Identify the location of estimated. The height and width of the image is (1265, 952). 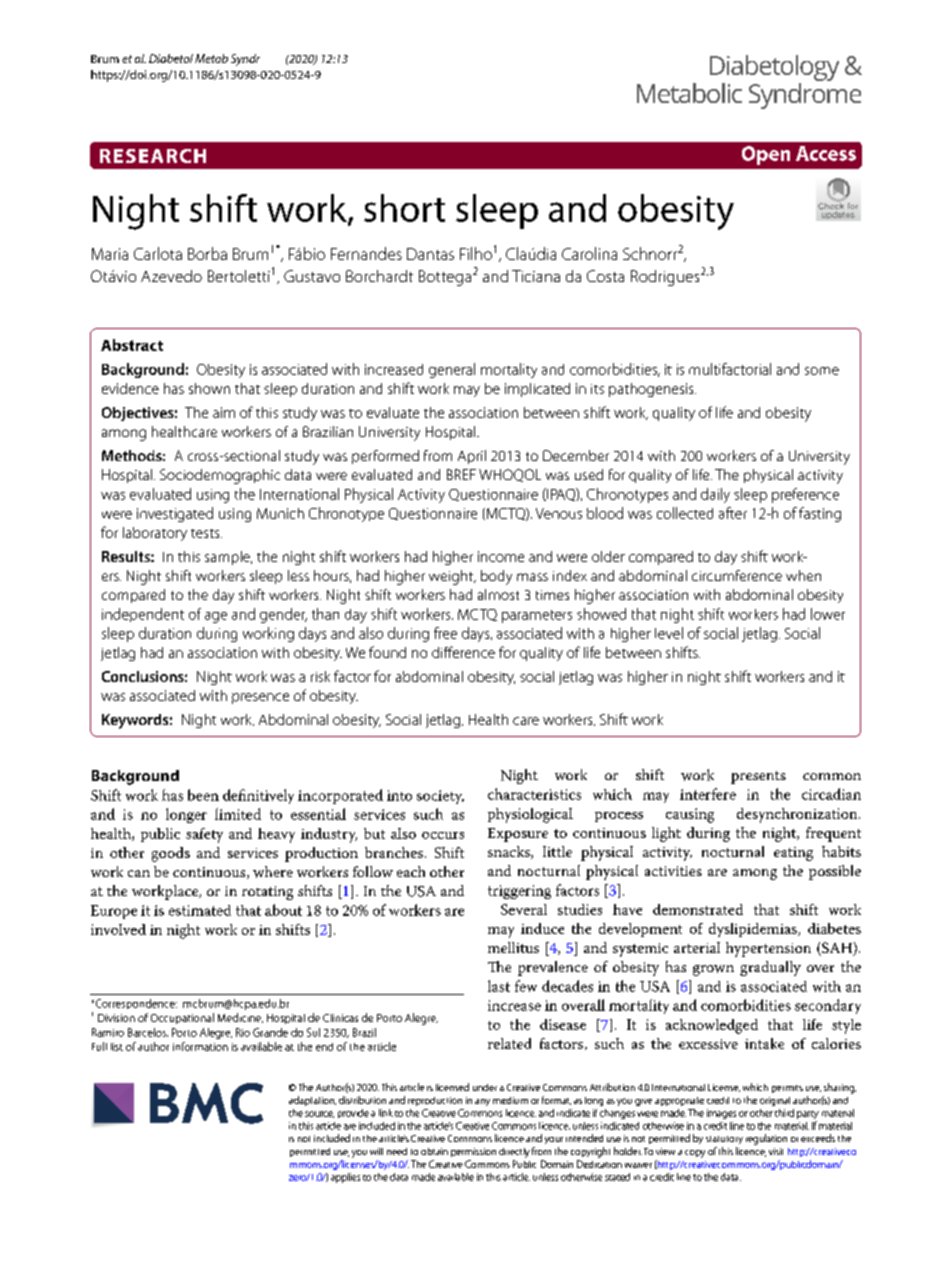
(200, 910).
